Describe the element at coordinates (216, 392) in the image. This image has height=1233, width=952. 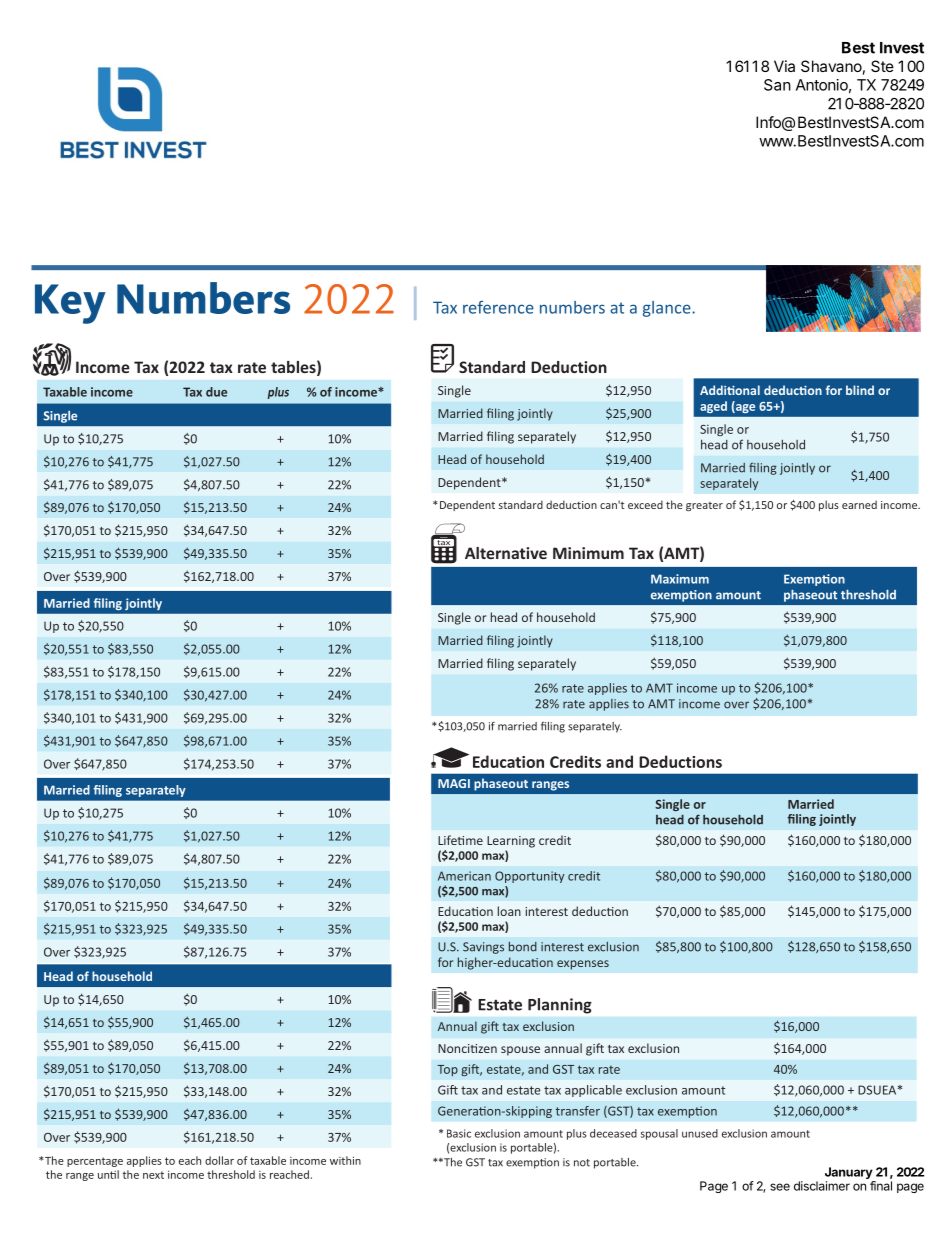
I see `due` at that location.
